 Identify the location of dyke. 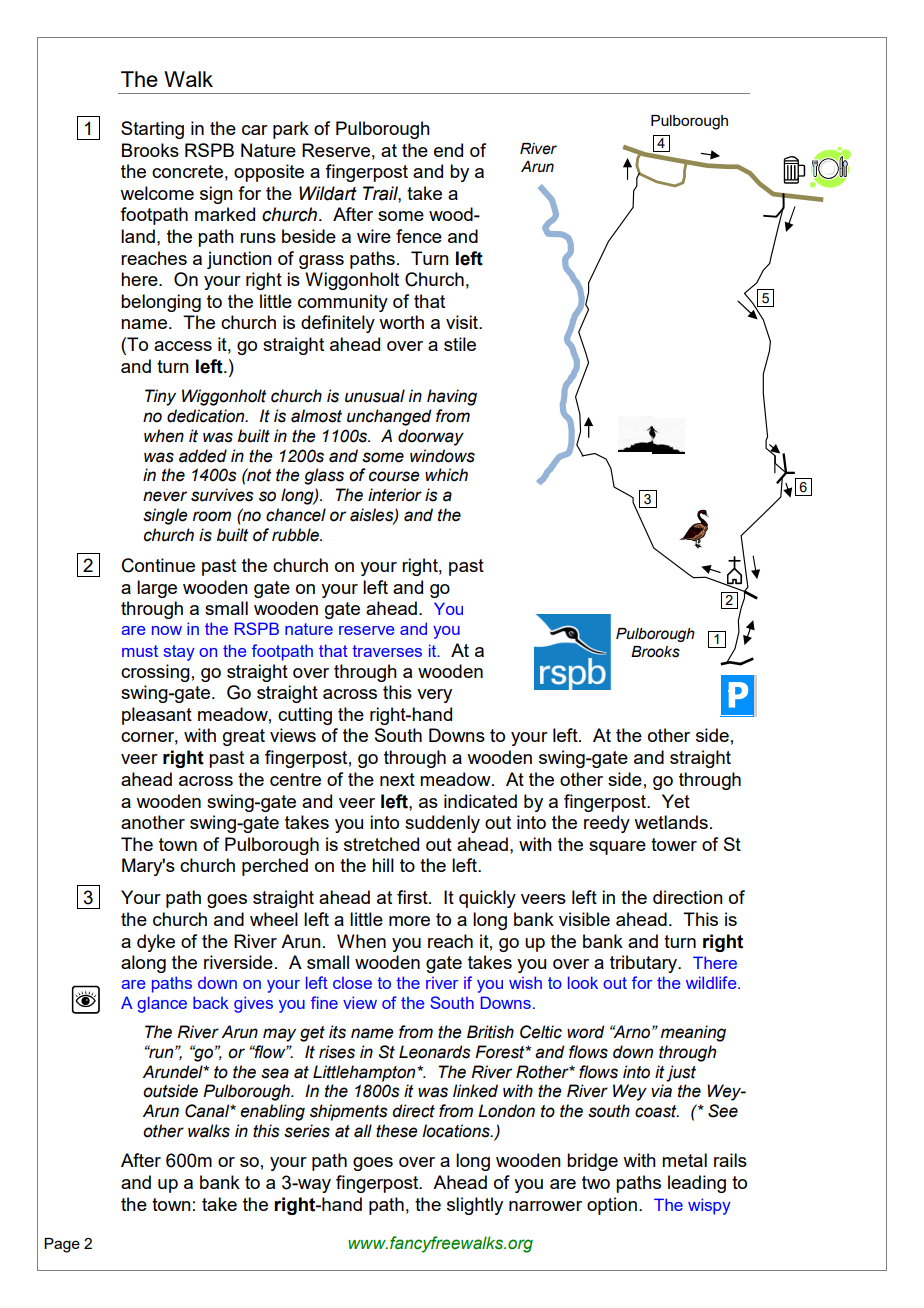
(156, 943).
